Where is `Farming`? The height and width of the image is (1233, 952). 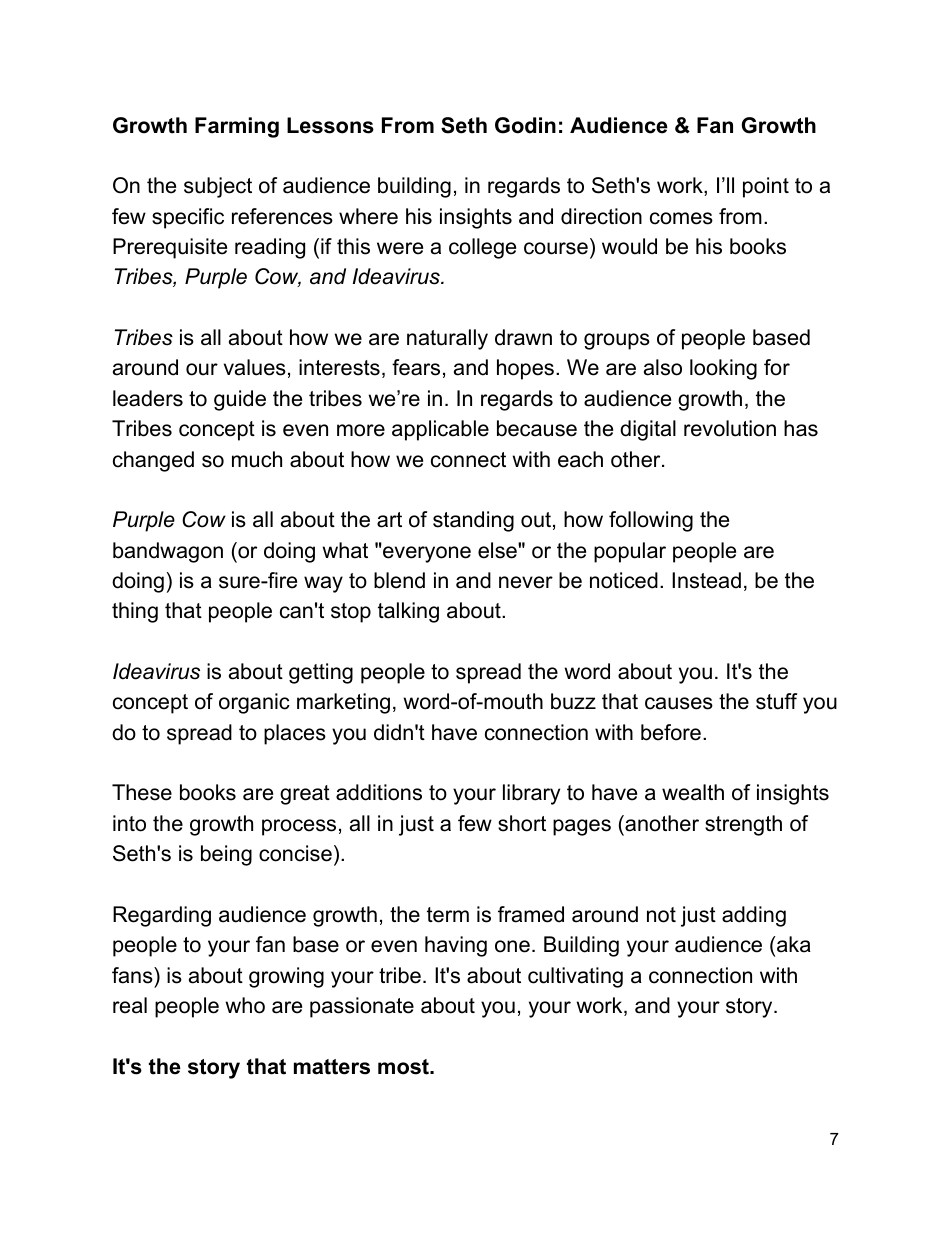 Farming is located at coordinates (237, 127).
